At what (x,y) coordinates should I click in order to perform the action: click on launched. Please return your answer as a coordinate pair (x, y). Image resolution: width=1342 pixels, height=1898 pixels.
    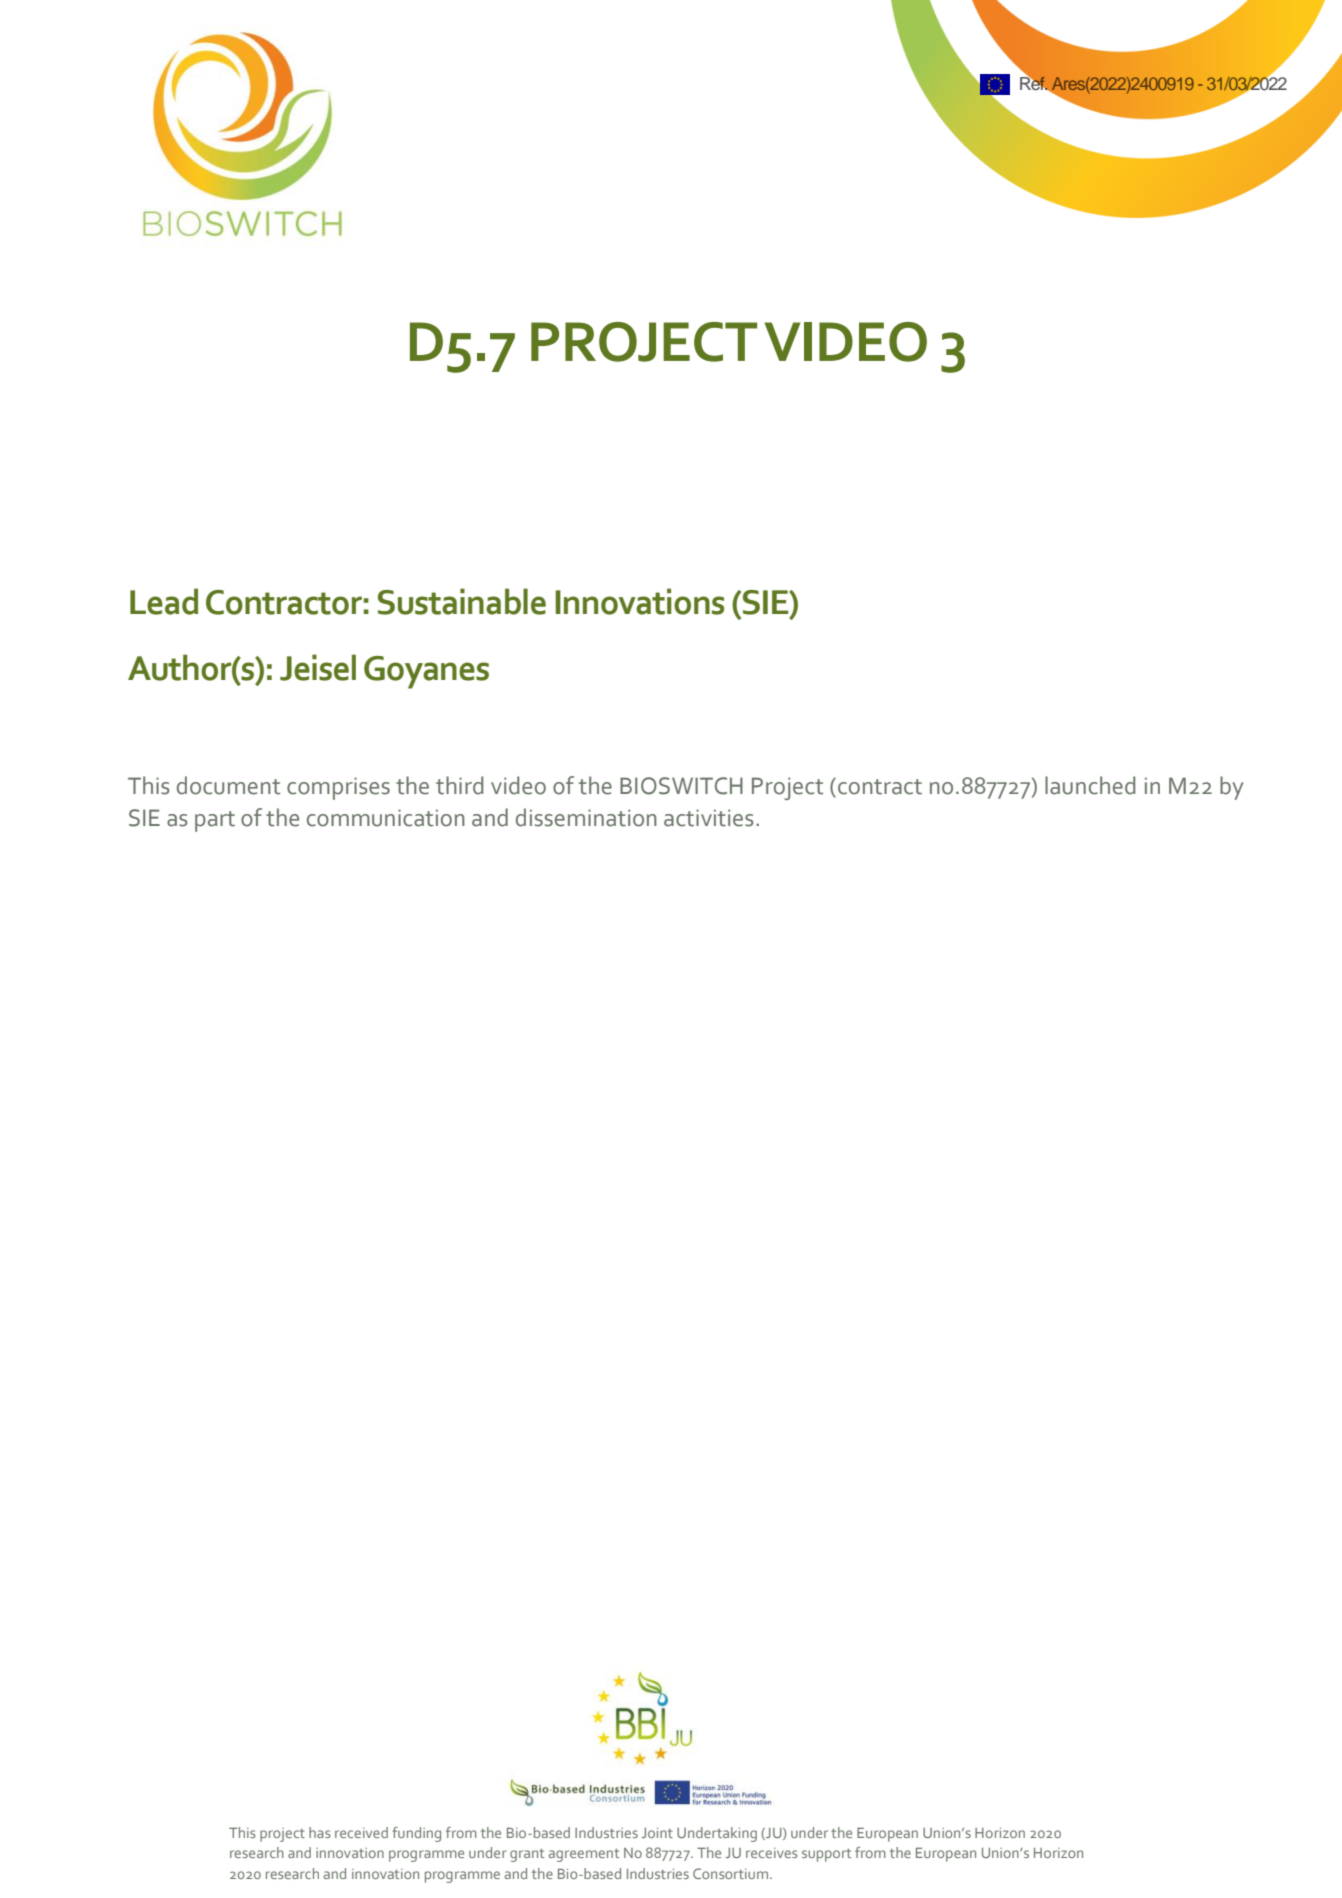
    Looking at the image, I should click on (1090, 785).
